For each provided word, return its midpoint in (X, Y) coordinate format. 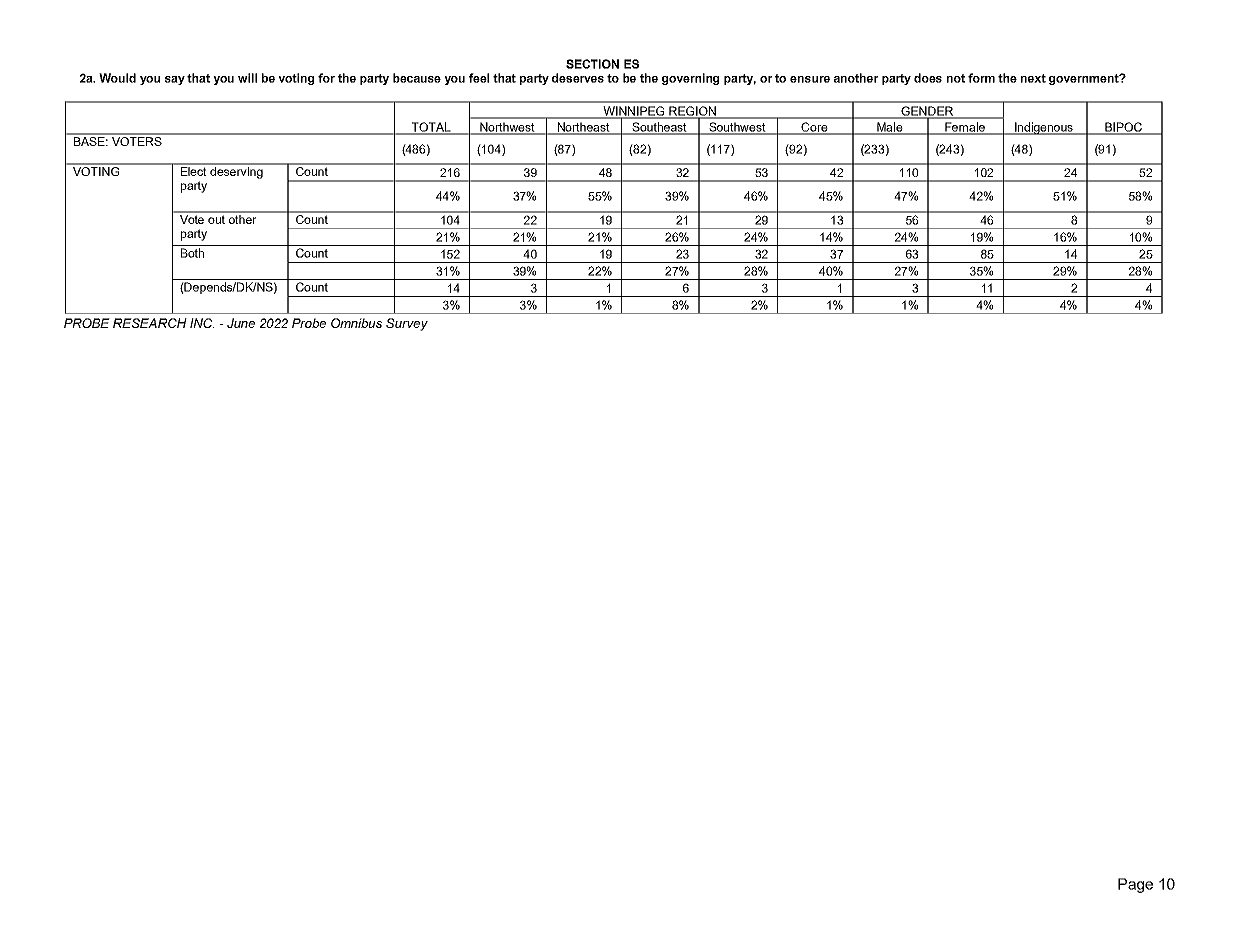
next (1033, 78)
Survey (407, 324)
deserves (578, 78)
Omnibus (356, 323)
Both (192, 253)
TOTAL (431, 128)
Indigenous (1044, 128)
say (175, 80)
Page (1135, 885)
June (241, 323)
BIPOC (1123, 128)
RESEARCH (150, 323)
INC (202, 323)
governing (690, 79)
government (1085, 79)
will (247, 78)
